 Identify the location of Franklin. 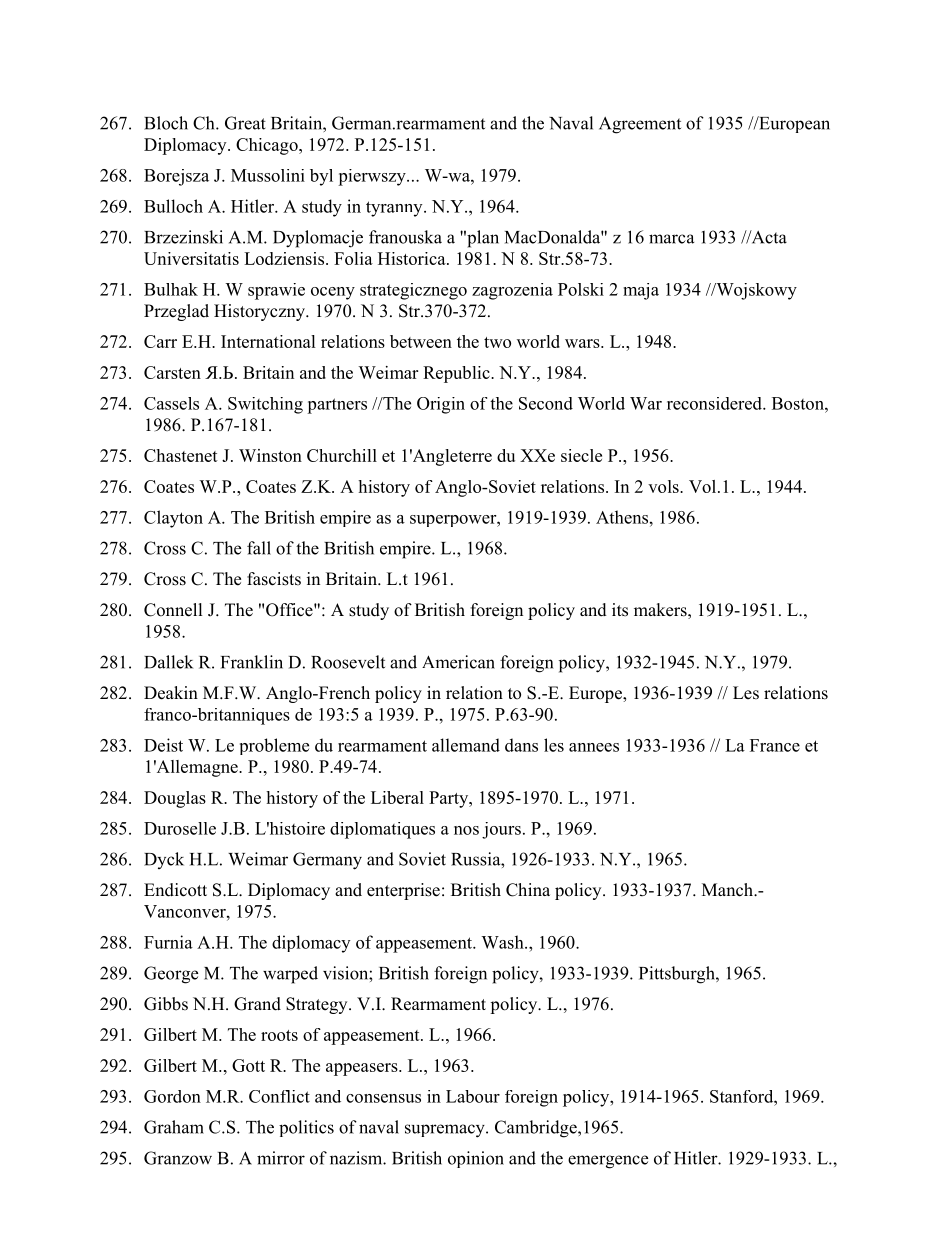
(252, 662).
